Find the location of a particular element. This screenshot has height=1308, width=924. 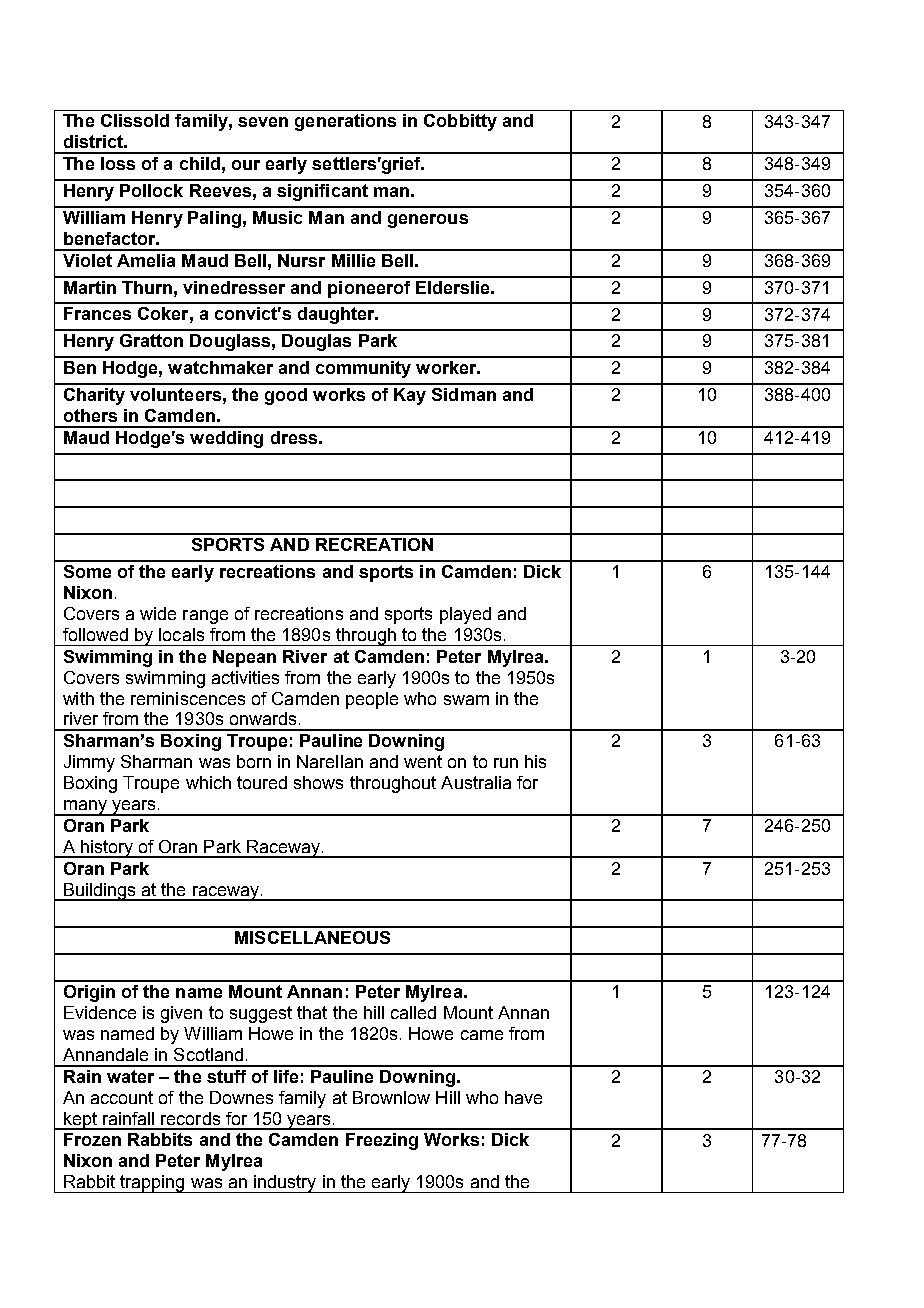

loss is located at coordinates (118, 163).
